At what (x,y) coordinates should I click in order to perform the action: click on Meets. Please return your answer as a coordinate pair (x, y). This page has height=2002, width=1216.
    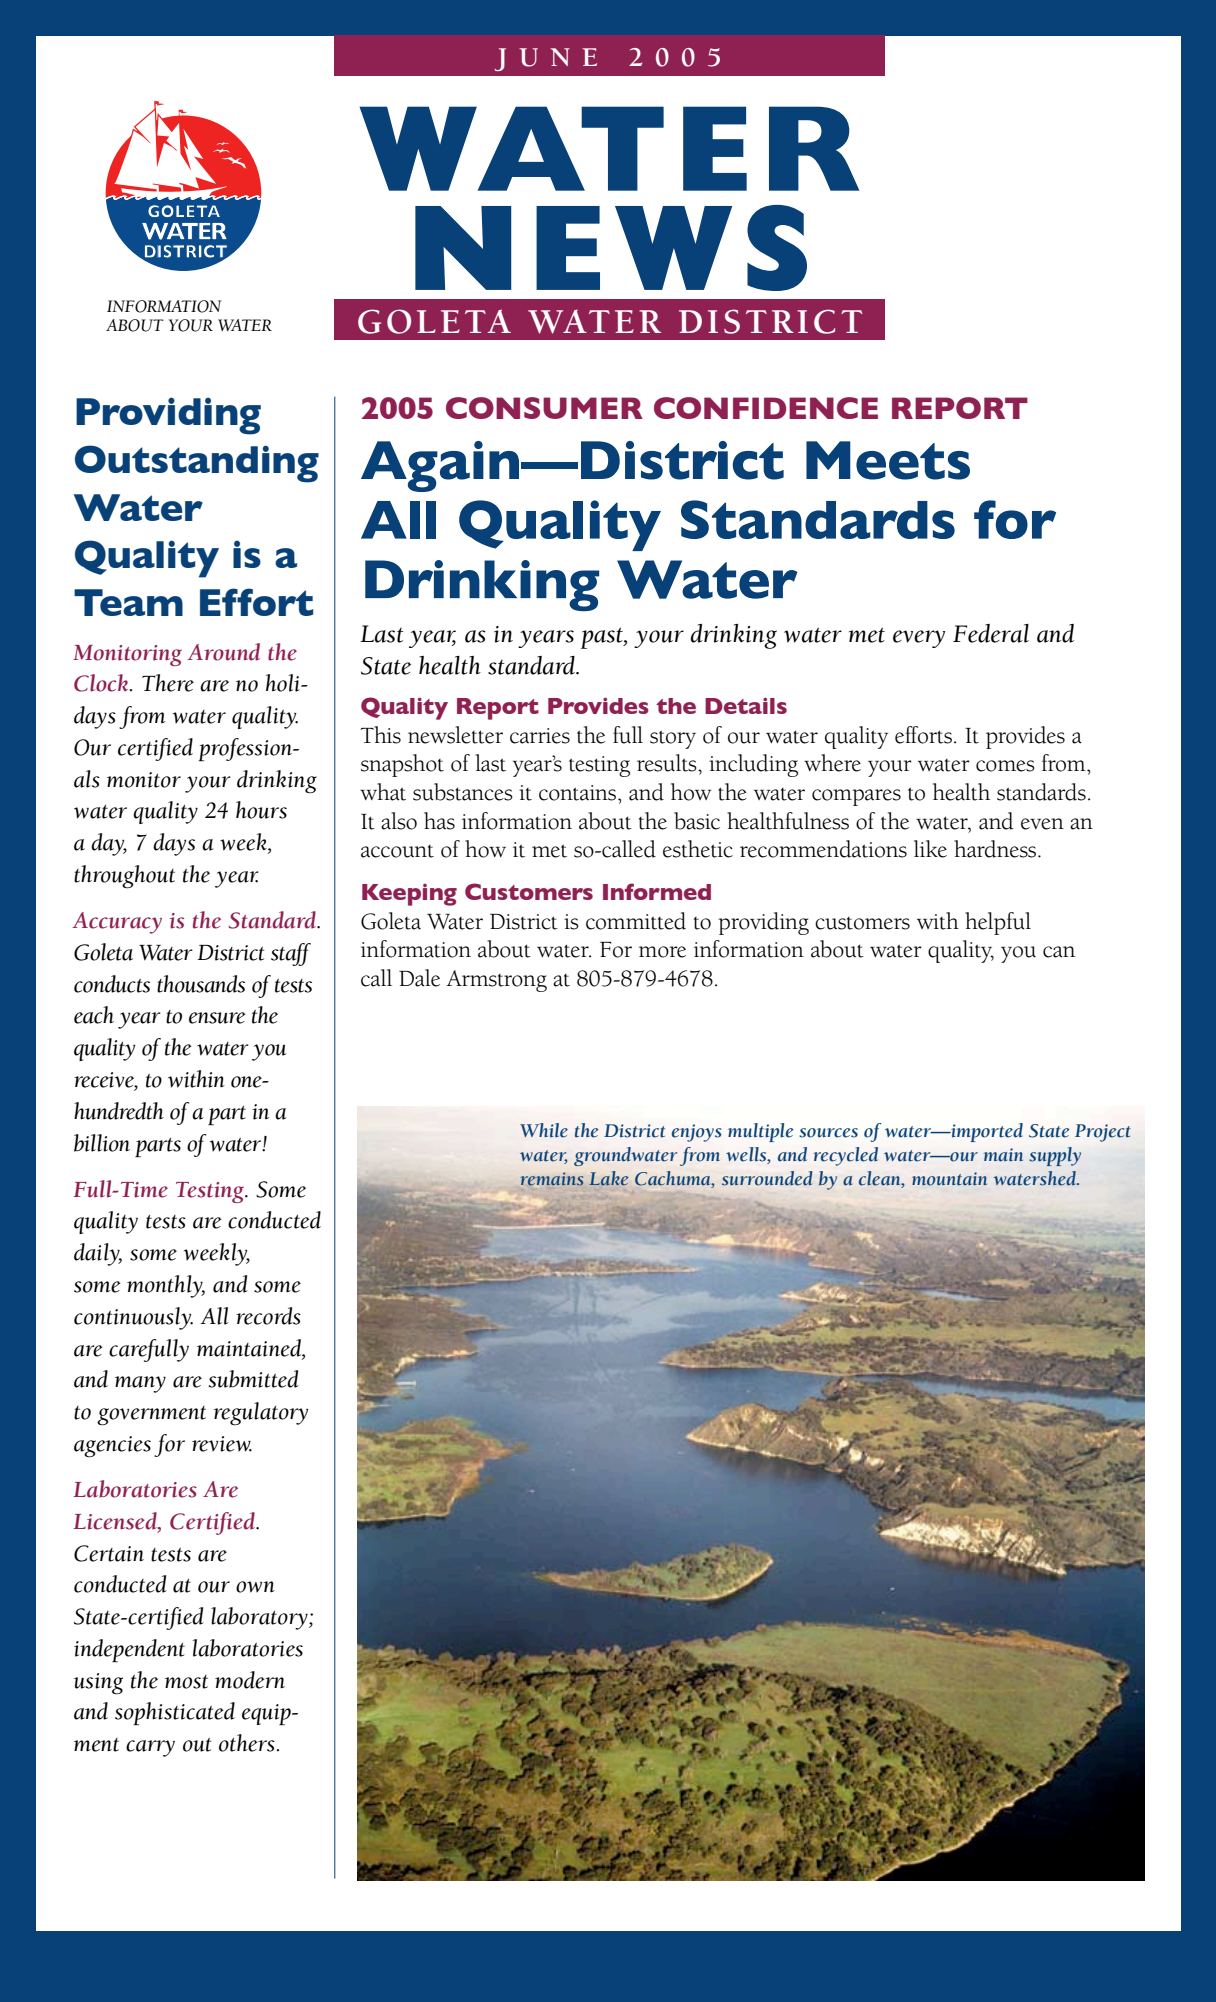
    Looking at the image, I should click on (888, 460).
